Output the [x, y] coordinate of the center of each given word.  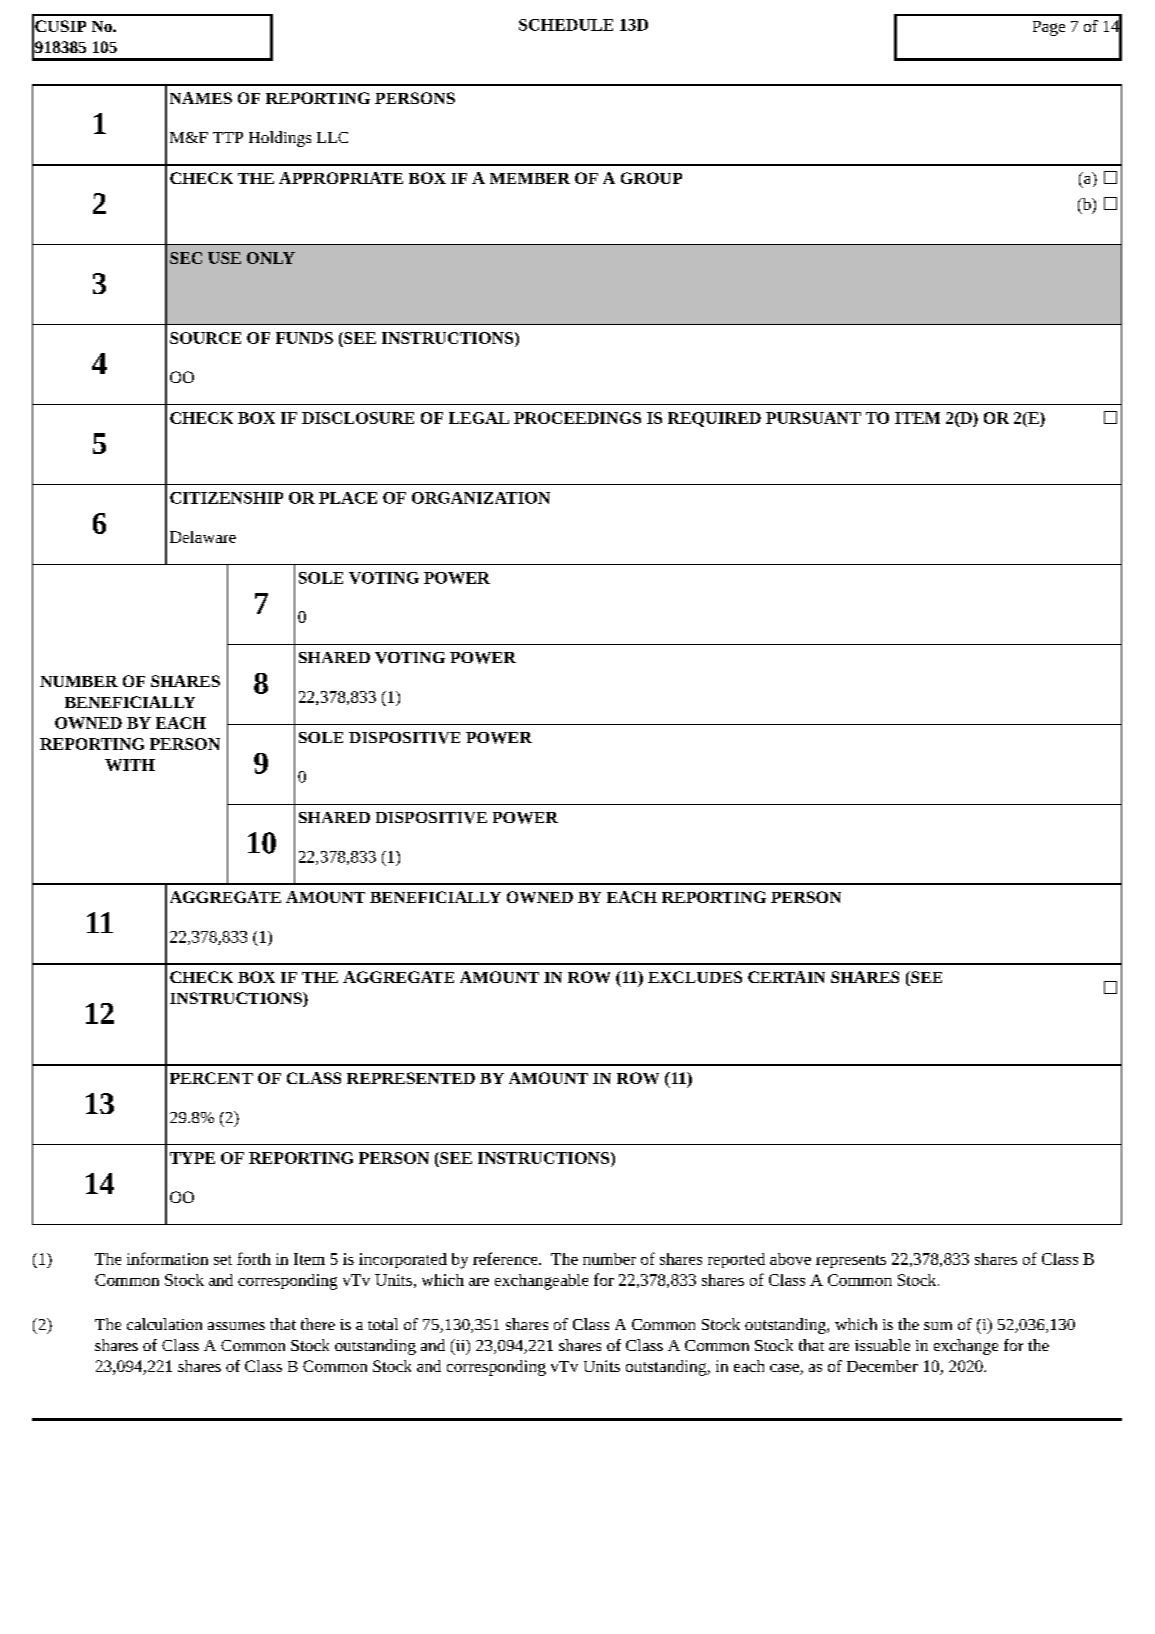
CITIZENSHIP [226, 498]
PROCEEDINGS [577, 418]
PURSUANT [813, 418]
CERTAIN [786, 977]
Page [1049, 28]
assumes [236, 1326]
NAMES [201, 98]
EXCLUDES [695, 977]
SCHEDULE [566, 25]
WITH [130, 765]
